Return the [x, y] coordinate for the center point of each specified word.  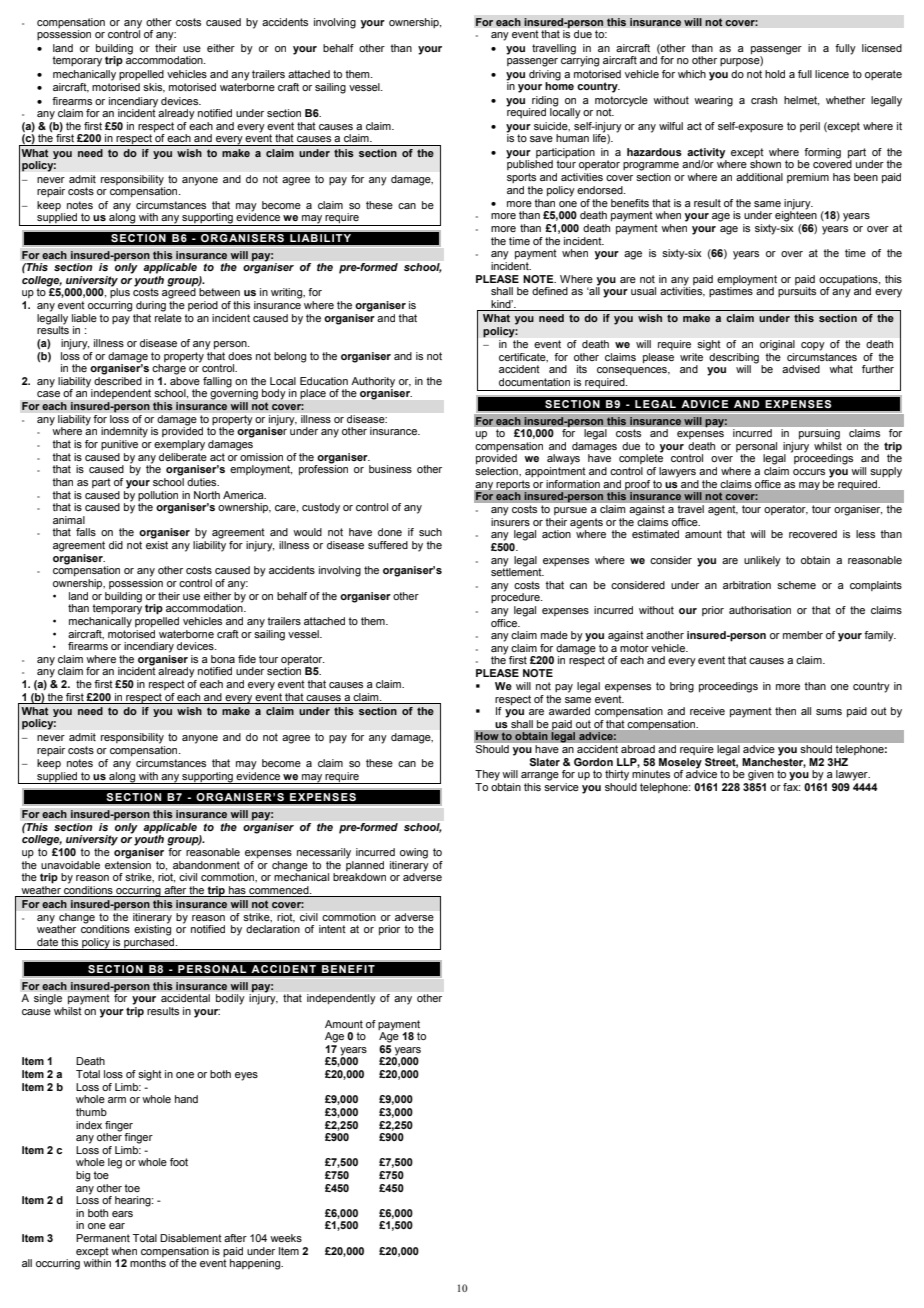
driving [545, 76]
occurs [809, 472]
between [219, 292]
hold [775, 74]
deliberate [183, 455]
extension [128, 863]
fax [792, 785]
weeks [286, 1238]
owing [414, 853]
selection [497, 471]
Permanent [103, 1238]
